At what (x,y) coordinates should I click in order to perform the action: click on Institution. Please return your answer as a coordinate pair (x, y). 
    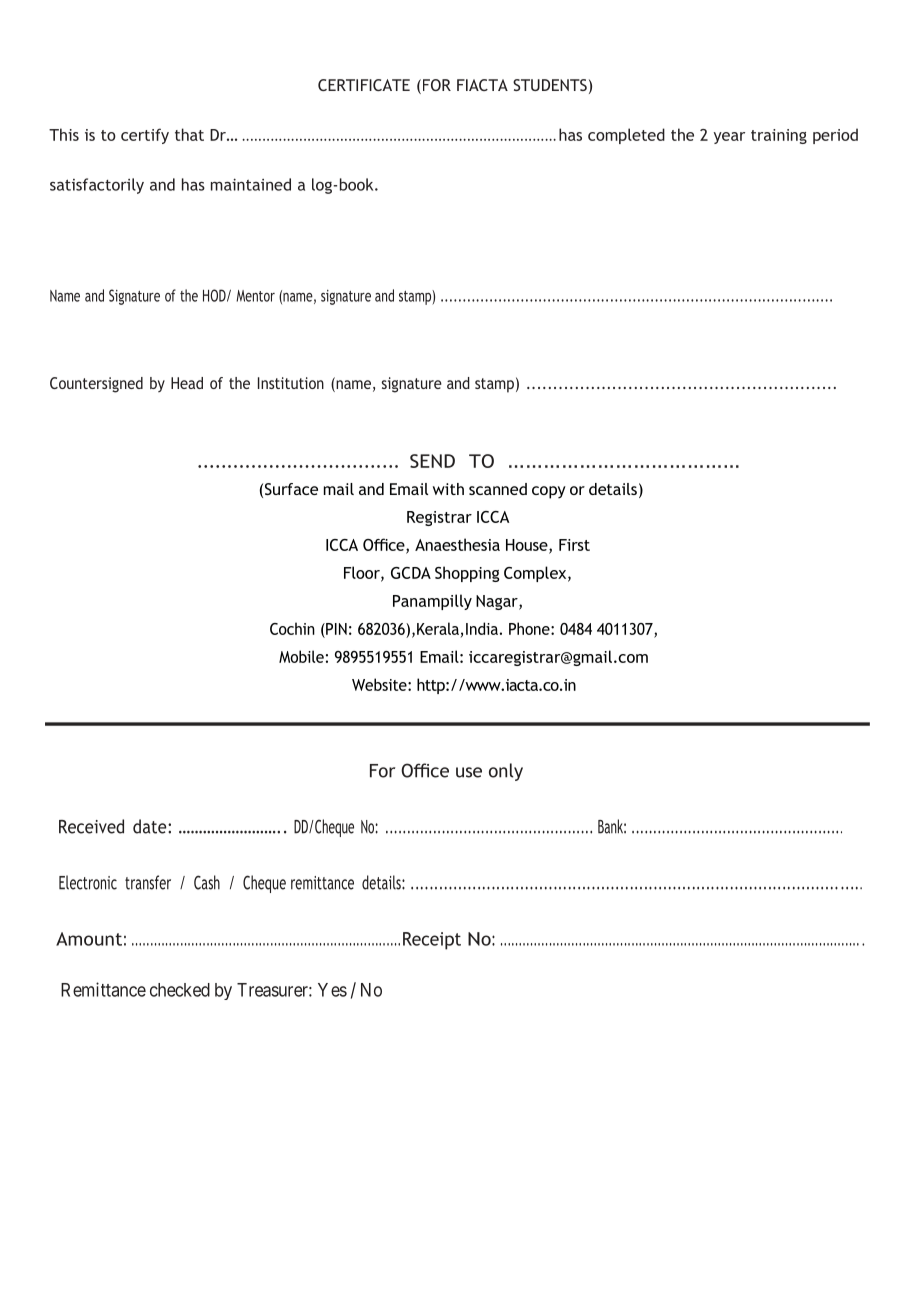
    Looking at the image, I should click on (291, 383).
